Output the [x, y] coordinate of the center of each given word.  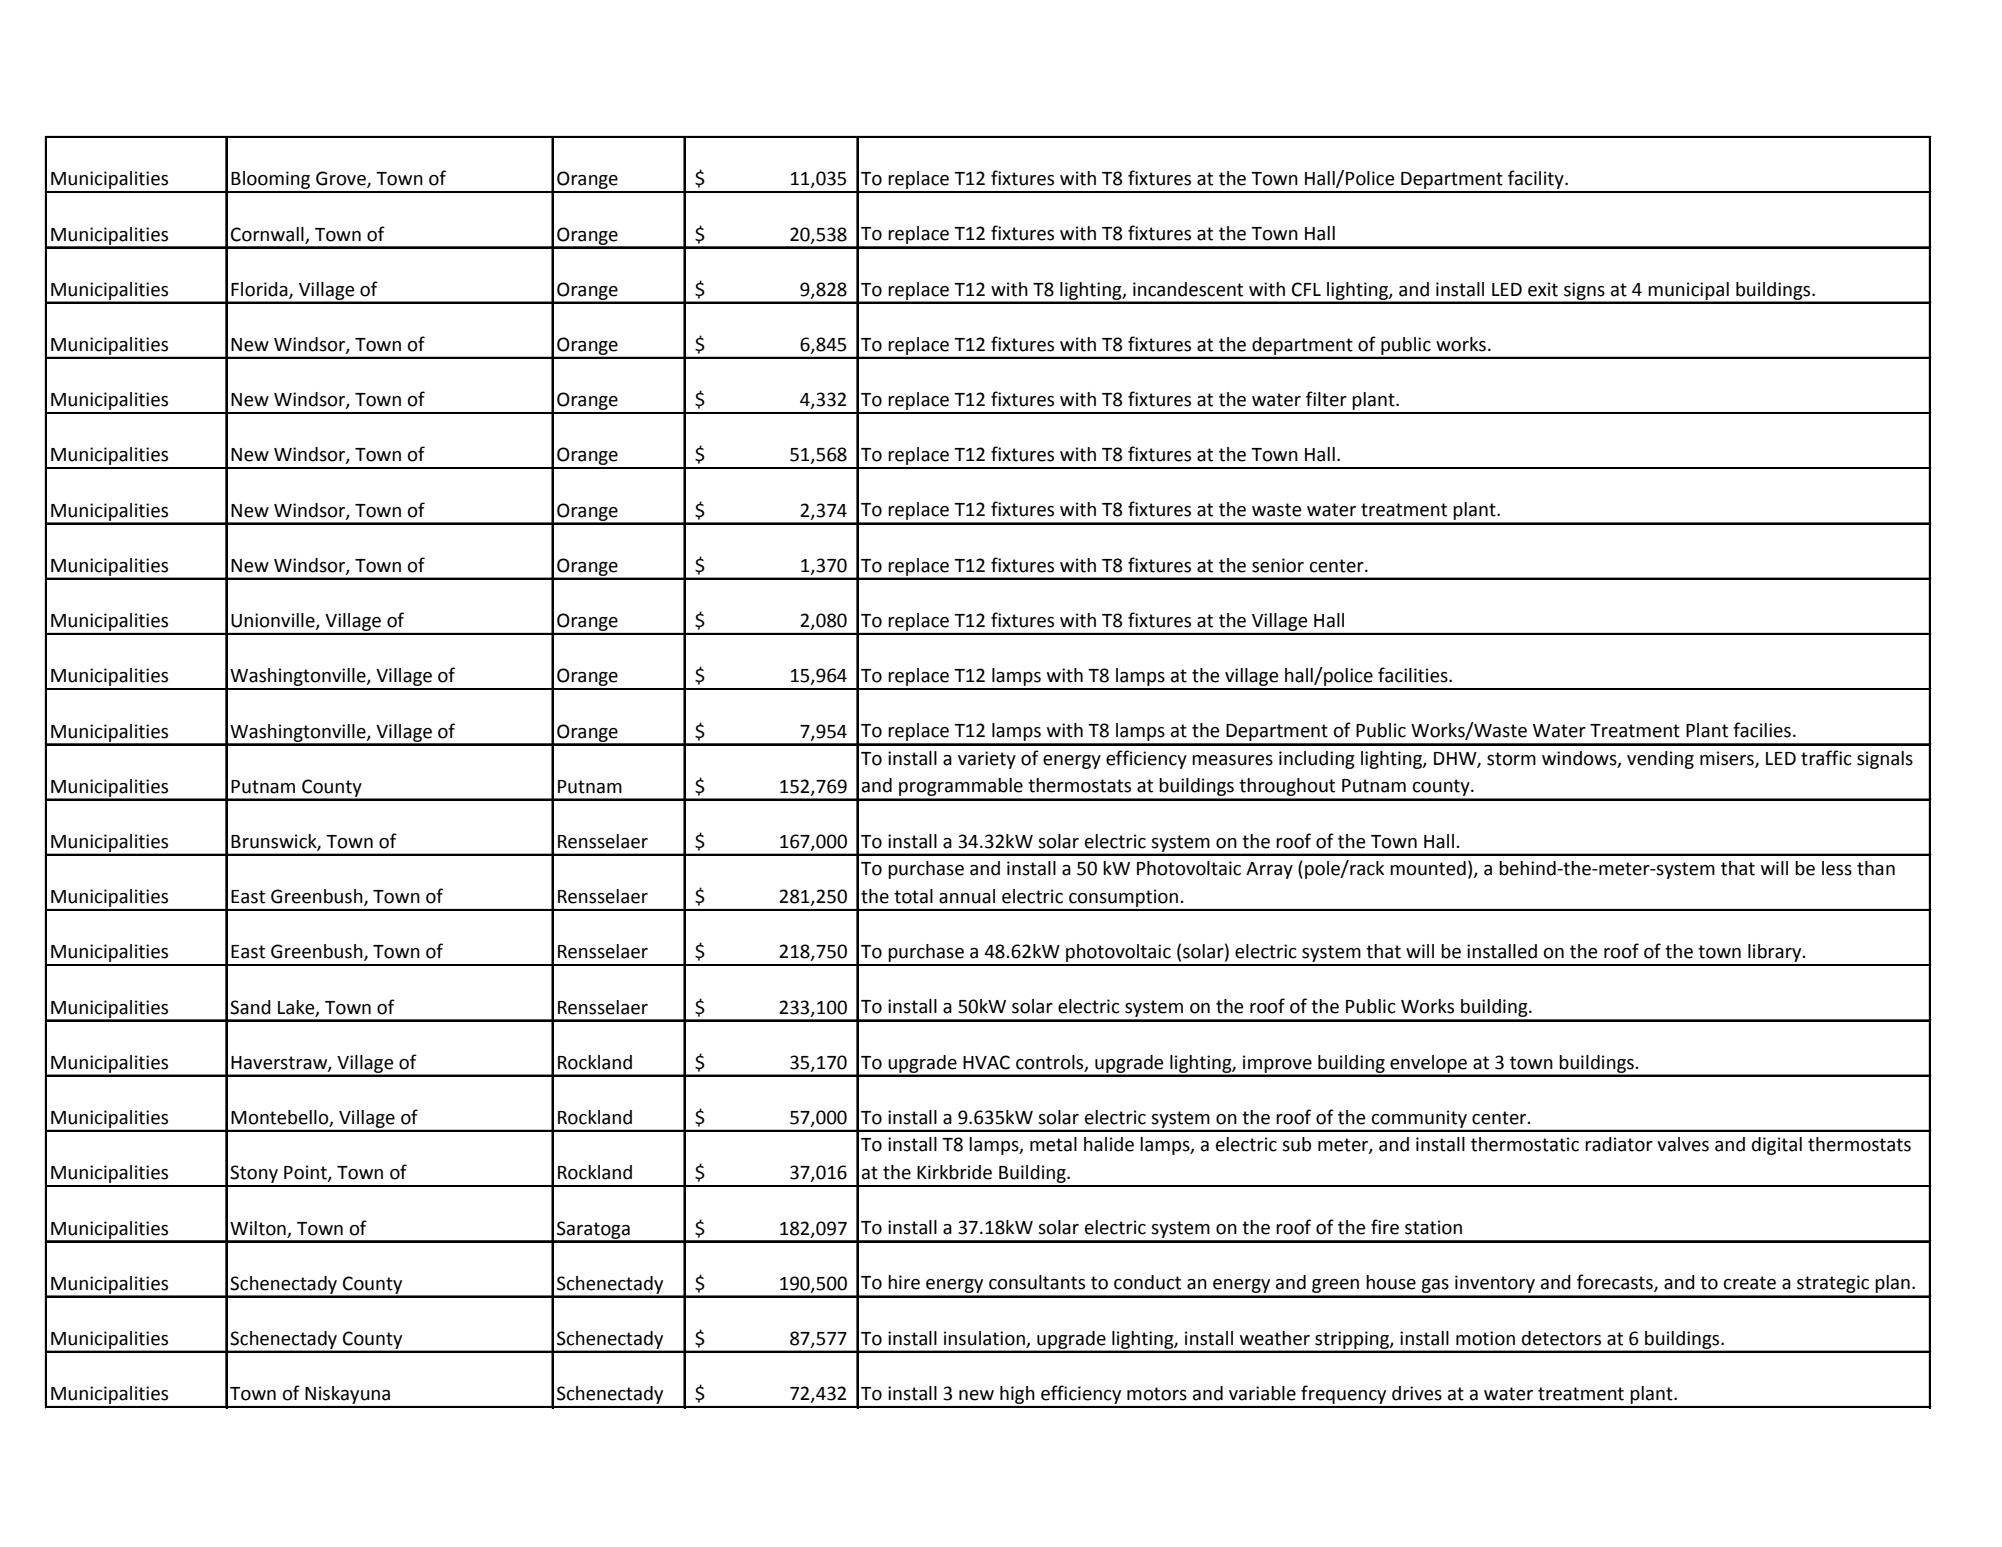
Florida [260, 290]
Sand [250, 1007]
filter [1326, 399]
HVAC [986, 1062]
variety [987, 760]
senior [1278, 565]
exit [1543, 289]
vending [1660, 760]
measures [1232, 760]
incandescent [1188, 289]
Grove [342, 179]
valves [1683, 1144]
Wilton [258, 1228]
